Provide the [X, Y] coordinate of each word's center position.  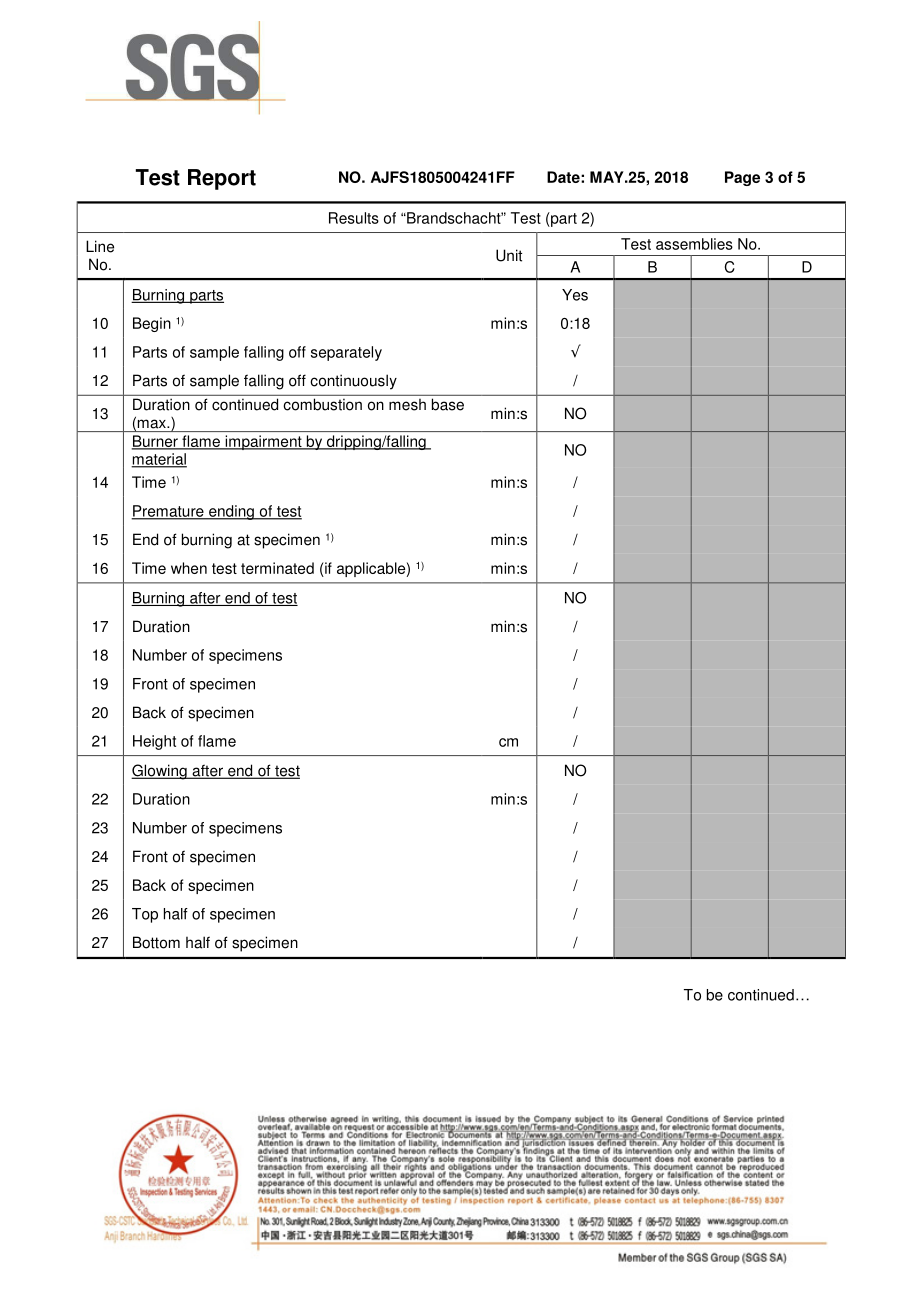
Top [145, 915]
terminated [277, 568]
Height [154, 742]
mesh [407, 405]
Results [354, 218]
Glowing [160, 772]
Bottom [156, 942]
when [189, 568]
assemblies [694, 244]
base [448, 405]
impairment [263, 442]
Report [222, 179]
